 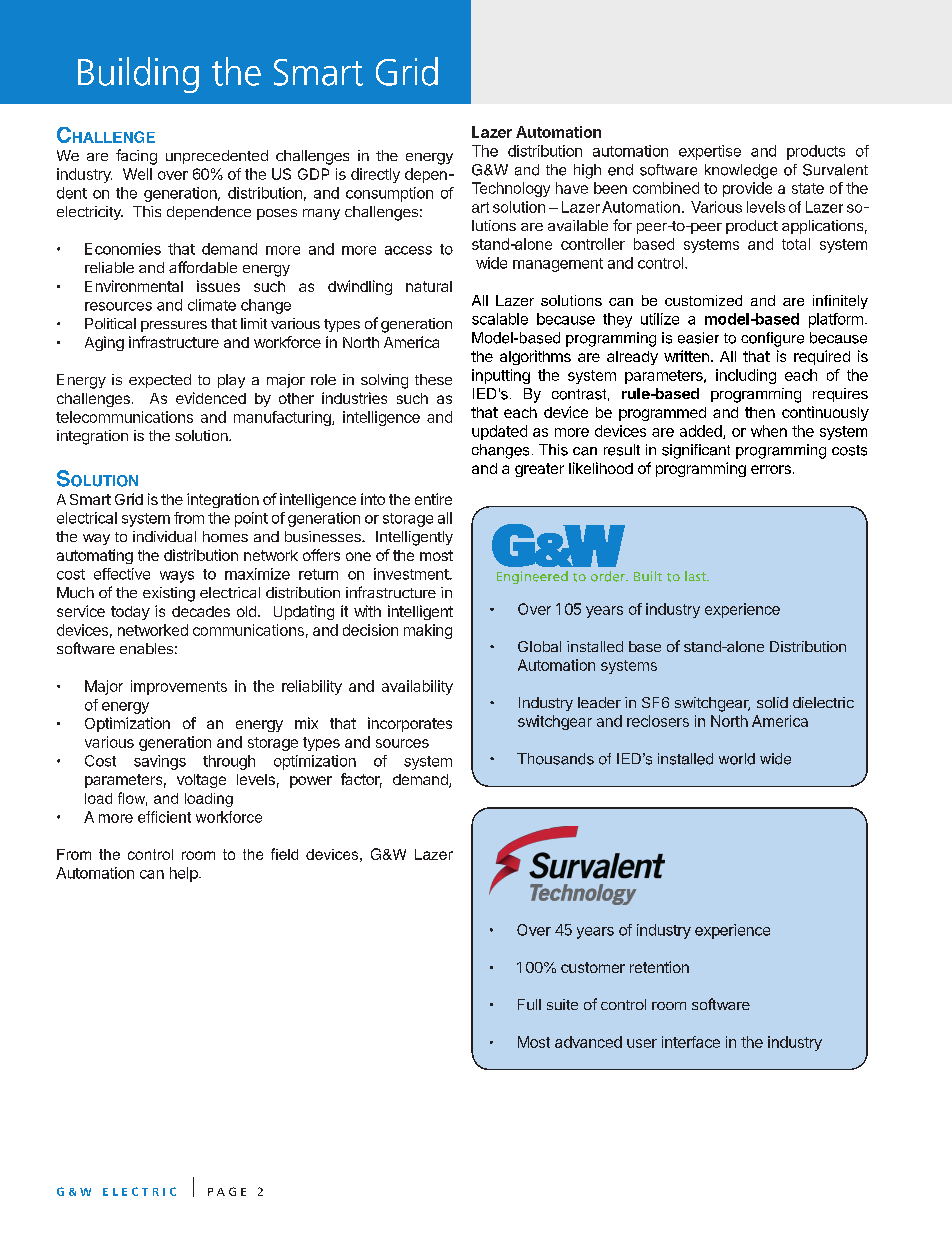 What do you see at coordinates (659, 967) in the screenshot?
I see `retention` at bounding box center [659, 967].
